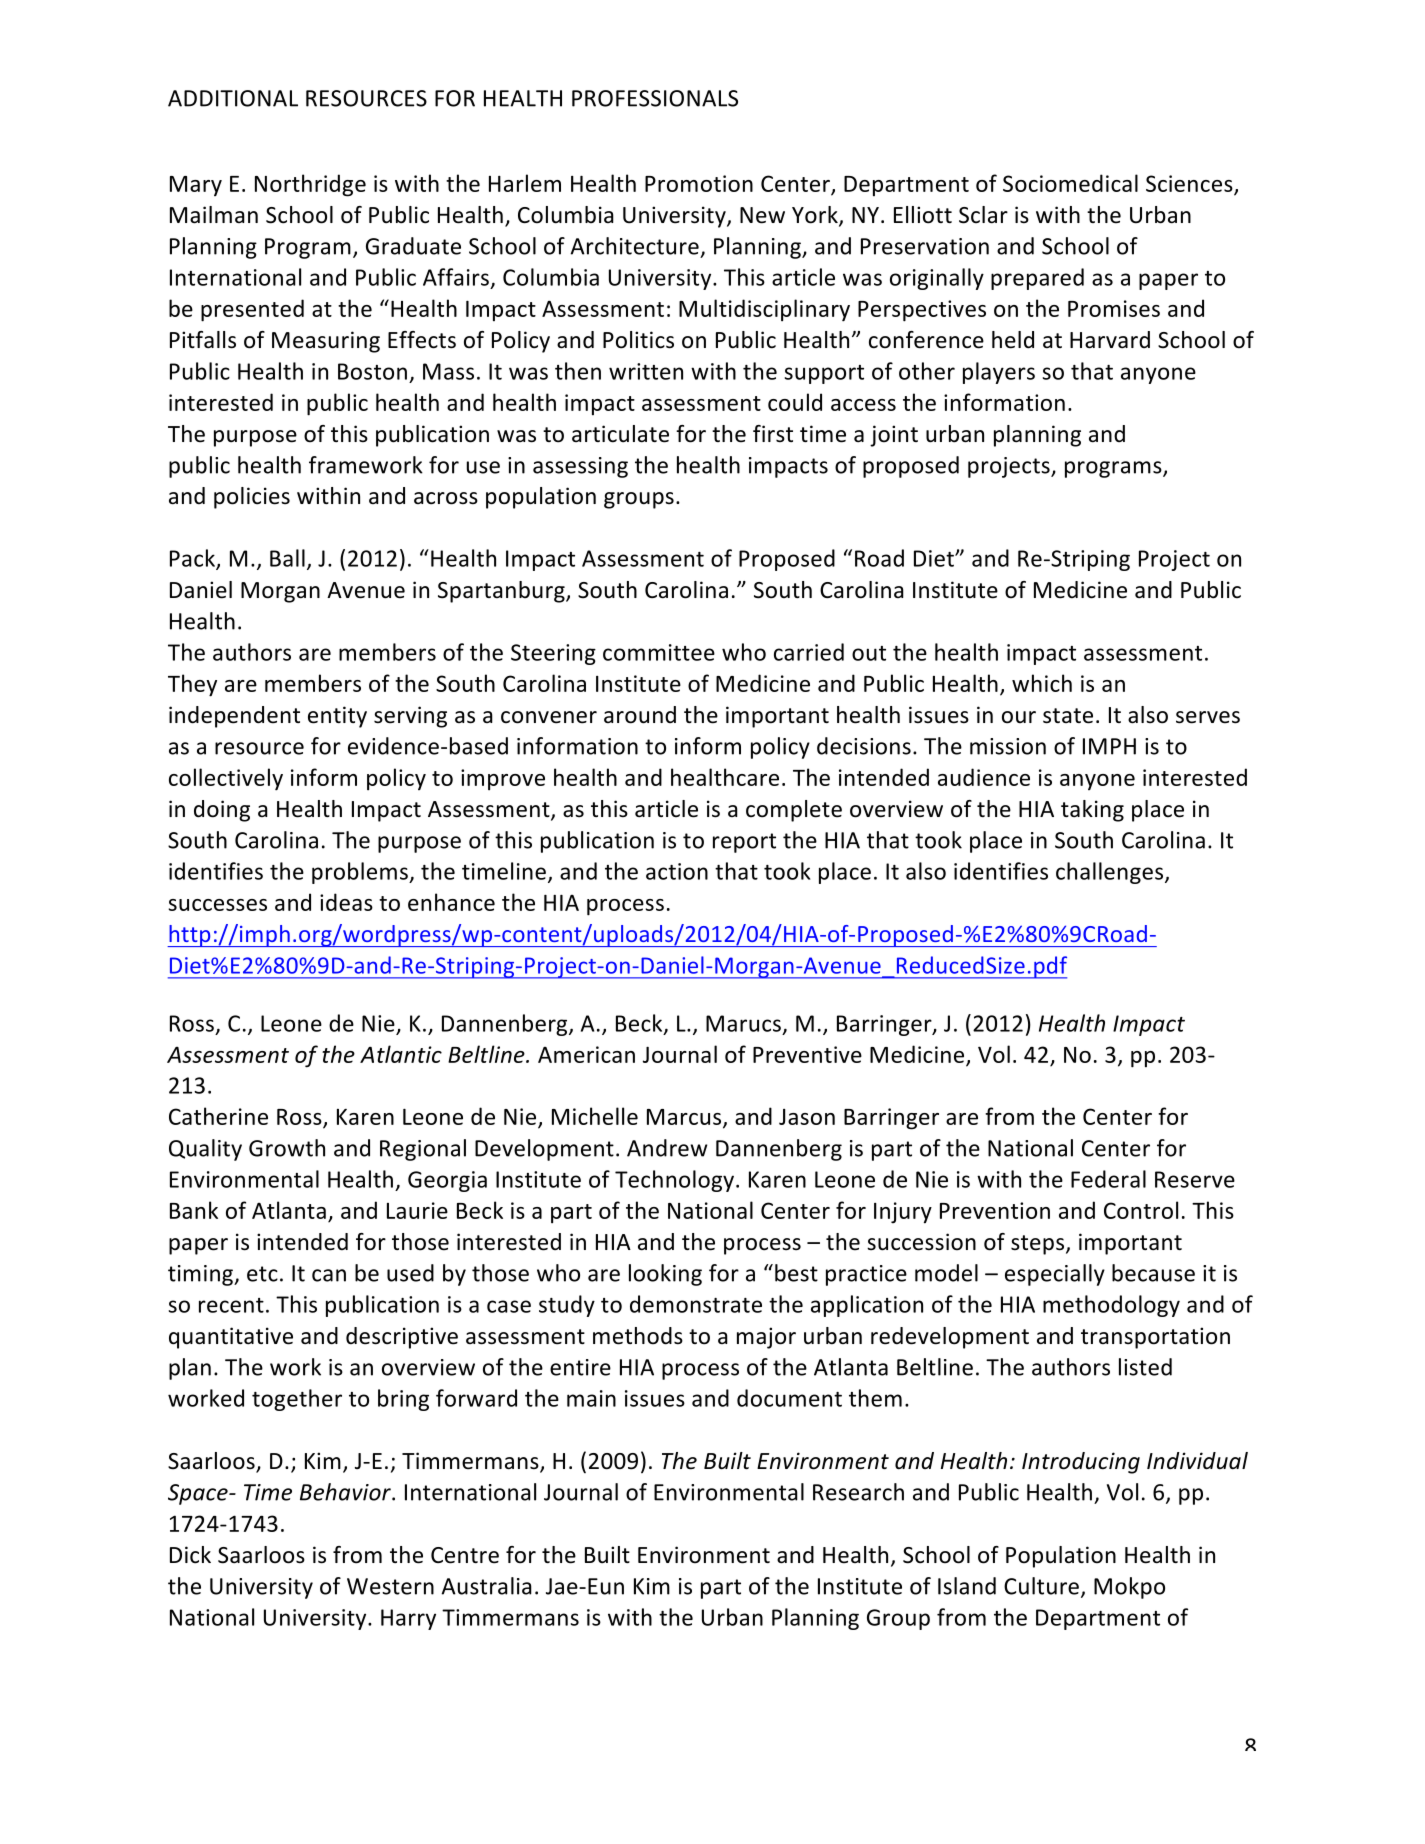 This screenshot has width=1425, height=1844. I want to click on Federal, so click(1108, 1179).
